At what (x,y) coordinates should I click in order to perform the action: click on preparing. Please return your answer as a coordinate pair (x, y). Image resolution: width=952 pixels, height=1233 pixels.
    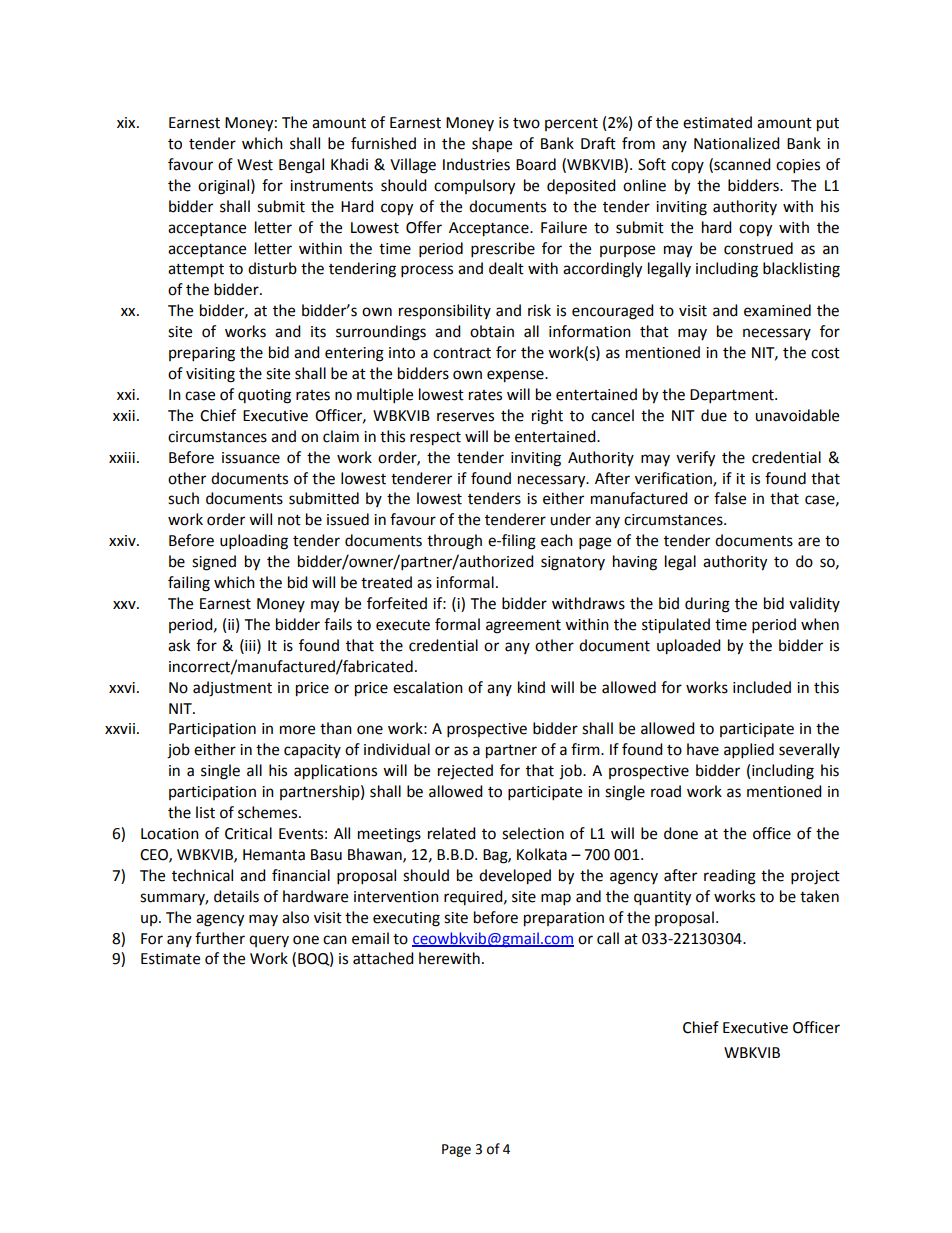
    Looking at the image, I should click on (202, 354).
